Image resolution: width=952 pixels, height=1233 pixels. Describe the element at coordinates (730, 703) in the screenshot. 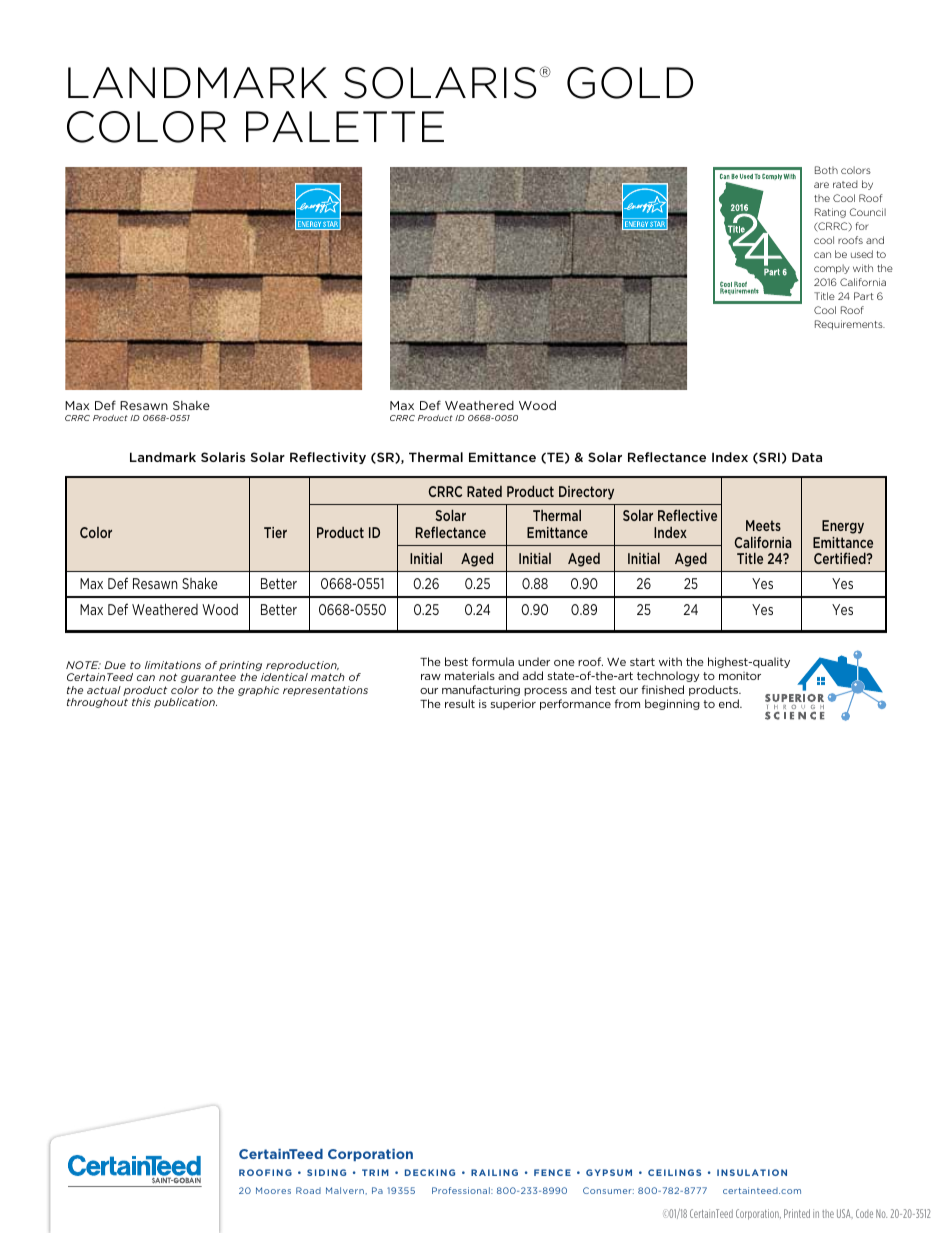

I see `end` at that location.
